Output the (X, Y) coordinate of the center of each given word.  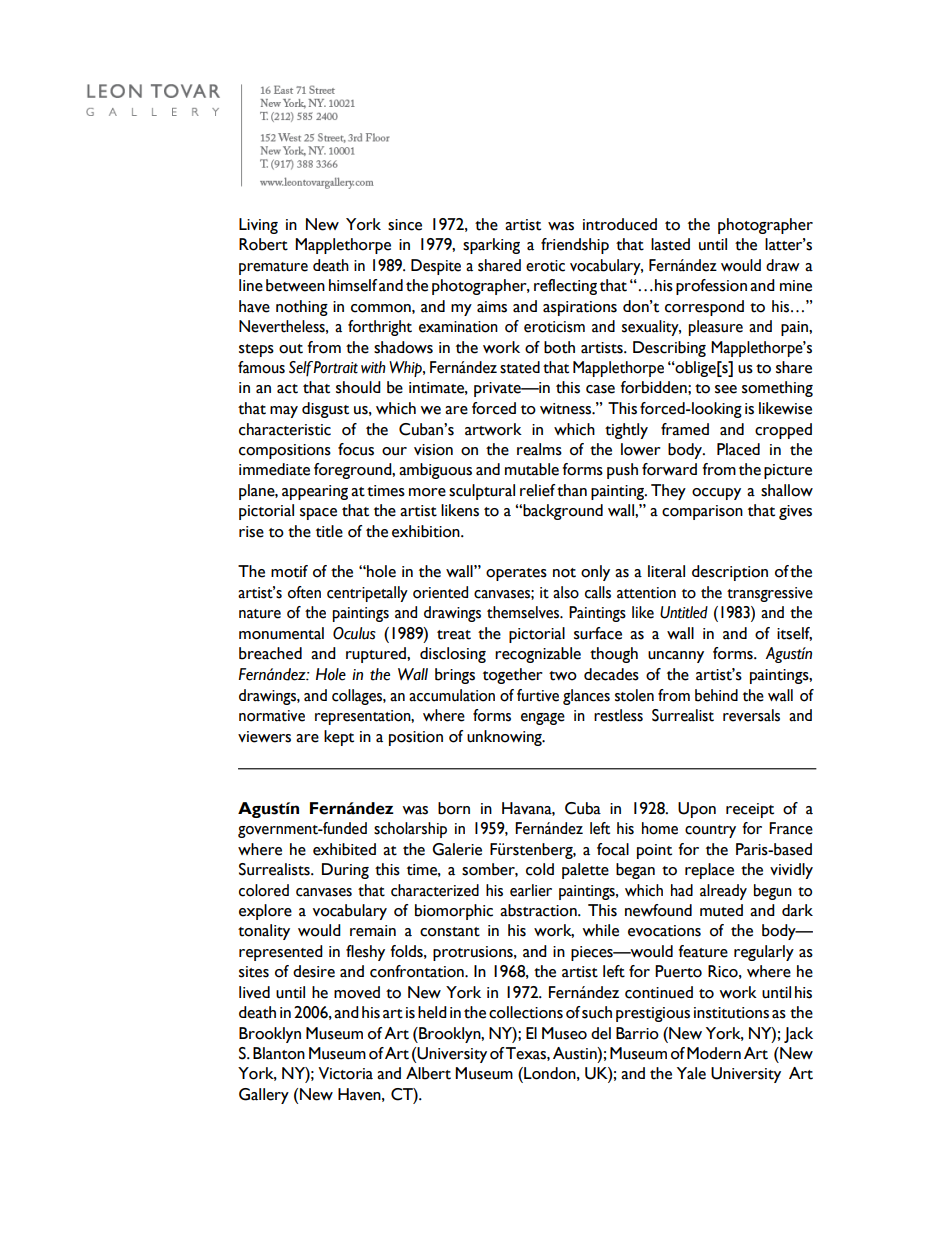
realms (539, 449)
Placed (738, 449)
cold (540, 869)
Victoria (345, 1073)
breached (270, 653)
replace (709, 871)
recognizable (538, 655)
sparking (491, 246)
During (345, 871)
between (295, 285)
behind (716, 695)
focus (356, 449)
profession (711, 287)
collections (526, 1012)
